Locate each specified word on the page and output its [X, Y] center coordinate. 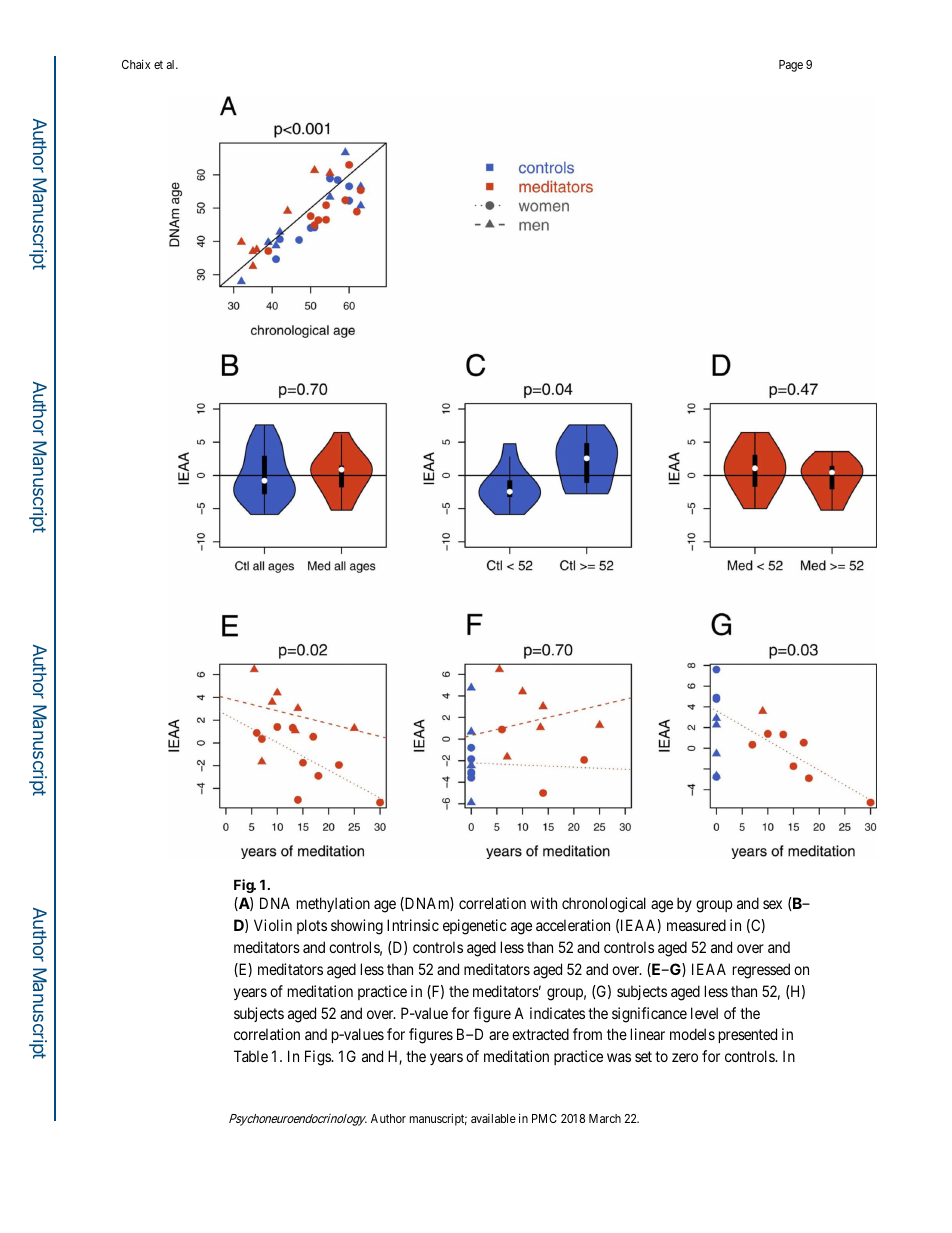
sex [772, 904]
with [543, 903]
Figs [318, 1058]
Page [791, 66]
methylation [333, 904]
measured [696, 925]
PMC [544, 1118]
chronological [604, 905]
